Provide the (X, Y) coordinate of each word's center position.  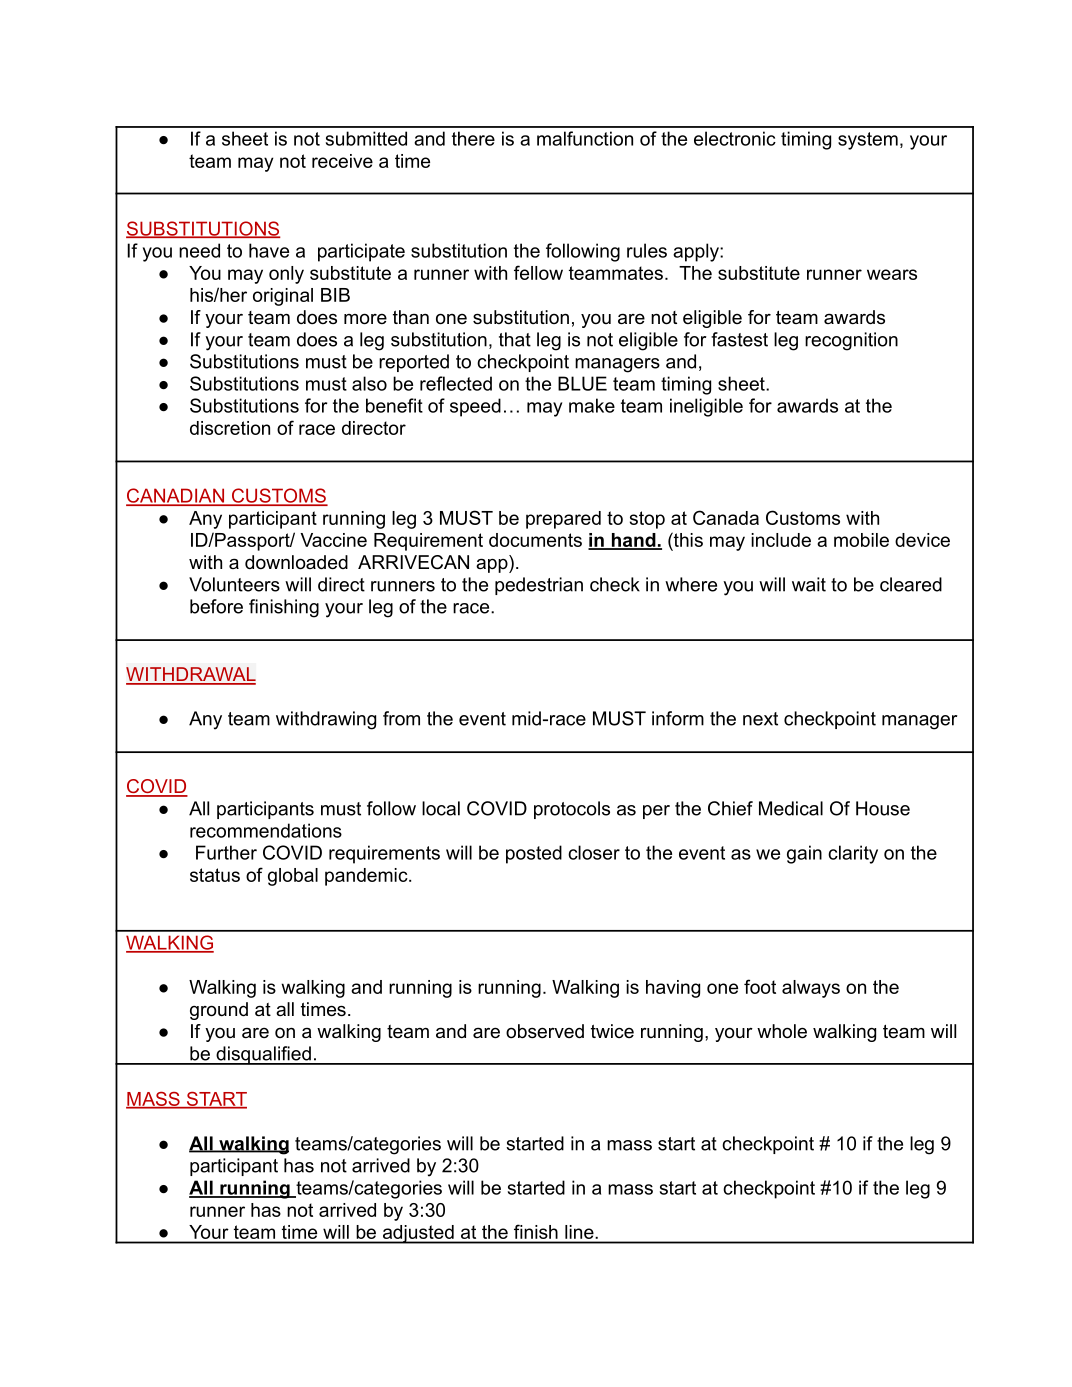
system (868, 141)
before (216, 606)
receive (342, 161)
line (579, 1232)
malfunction (585, 138)
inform (678, 718)
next (760, 719)
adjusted (418, 1234)
